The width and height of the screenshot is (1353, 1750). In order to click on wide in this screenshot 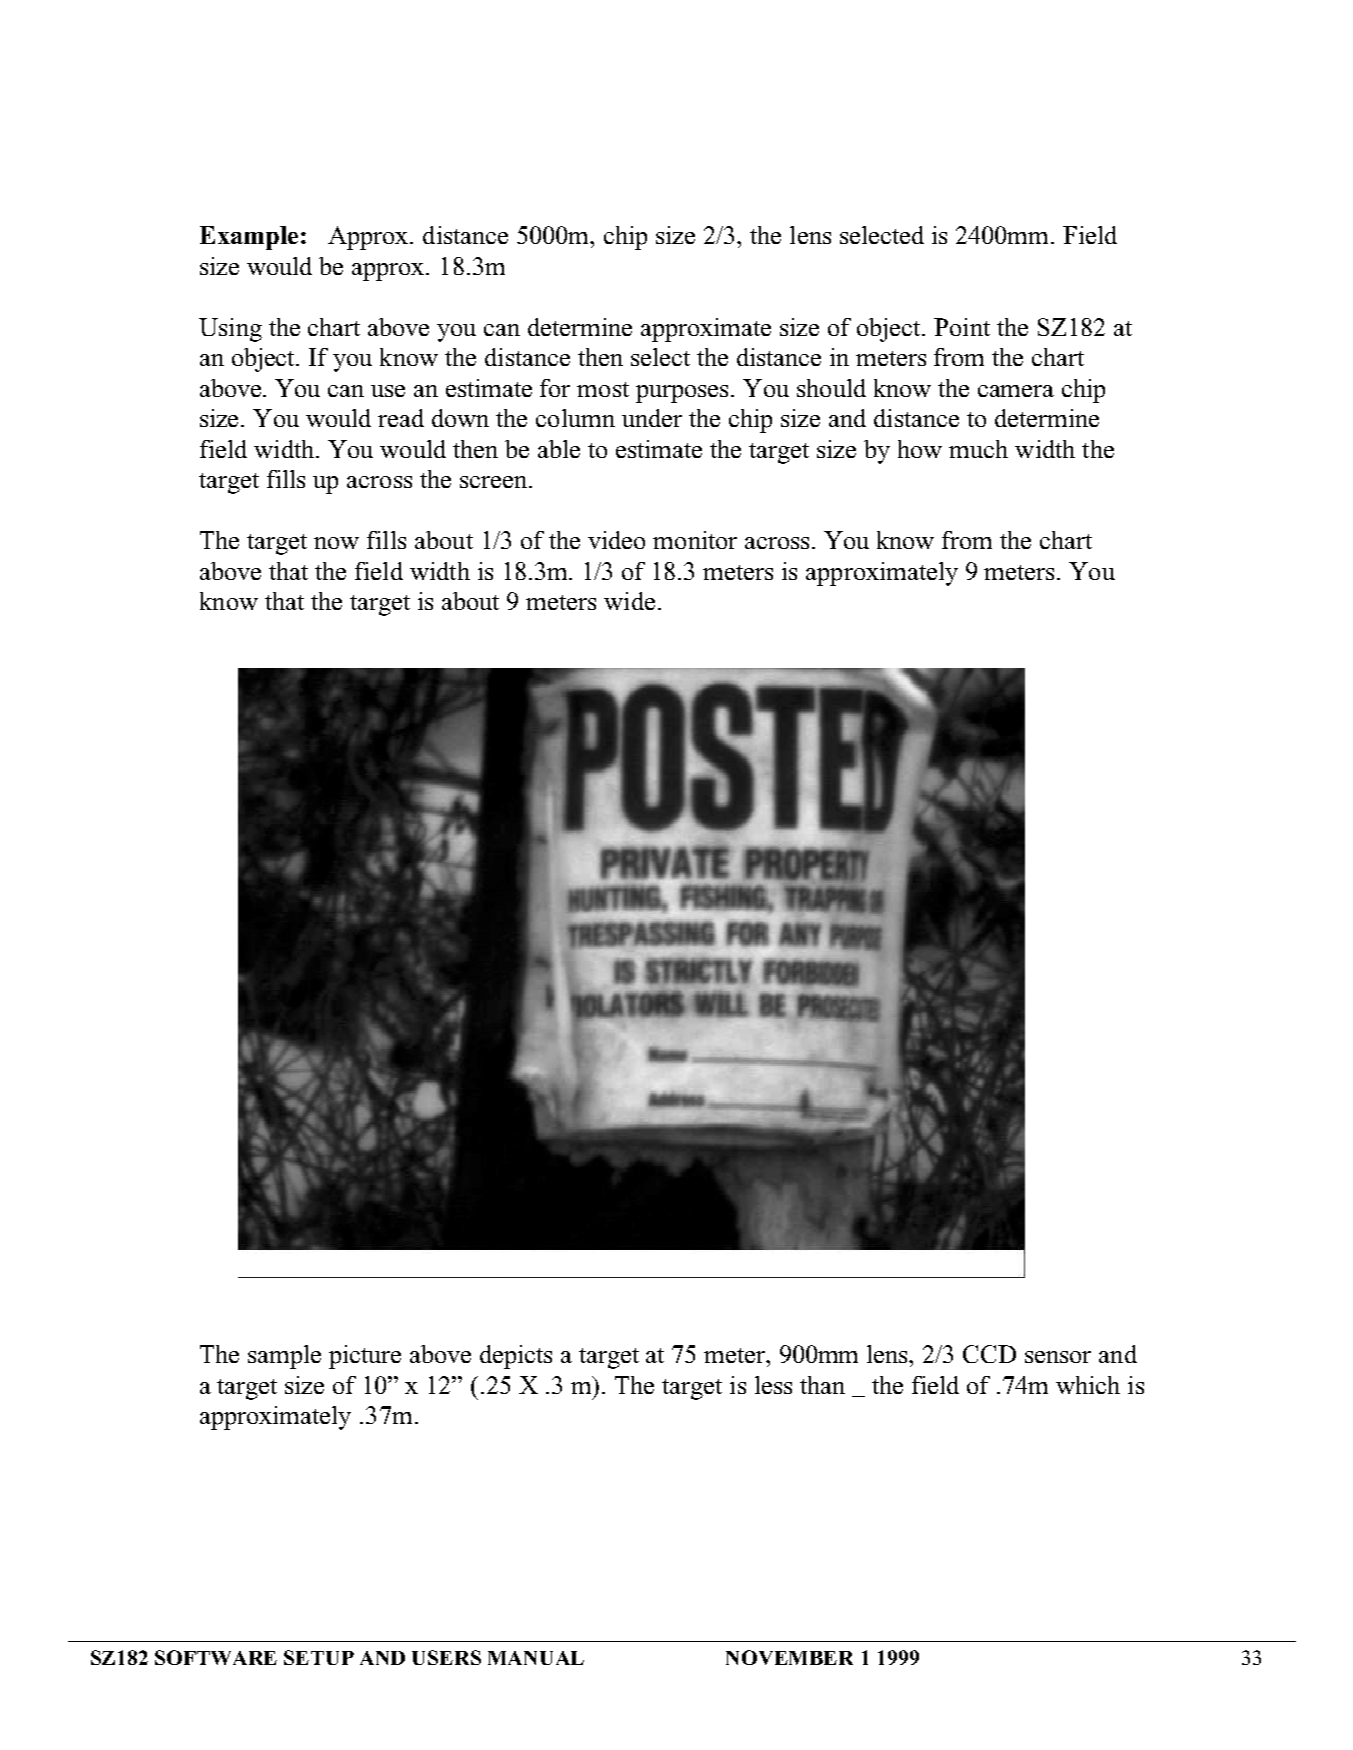, I will do `click(629, 601)`.
